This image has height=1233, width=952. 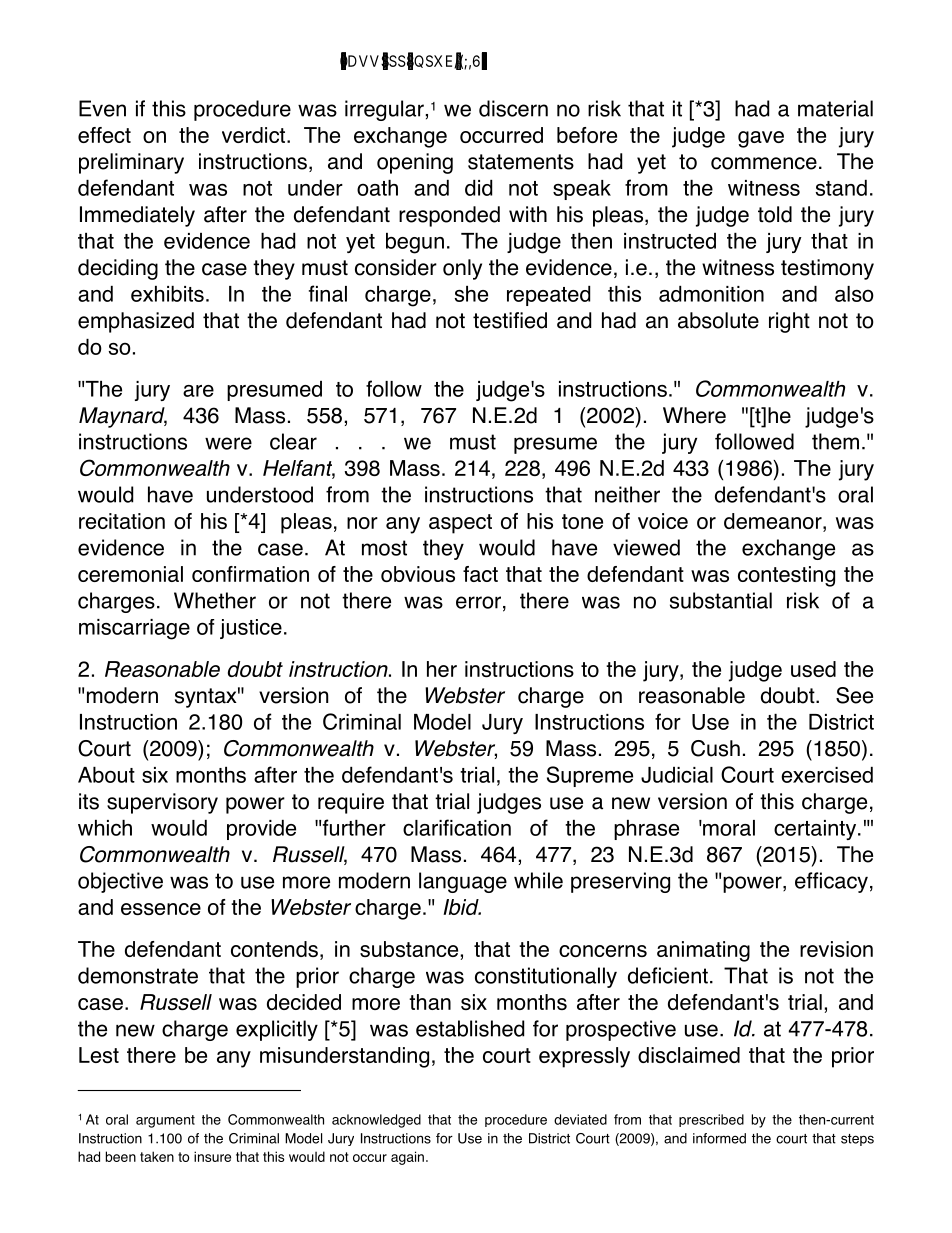 I want to click on gave, so click(x=761, y=139).
